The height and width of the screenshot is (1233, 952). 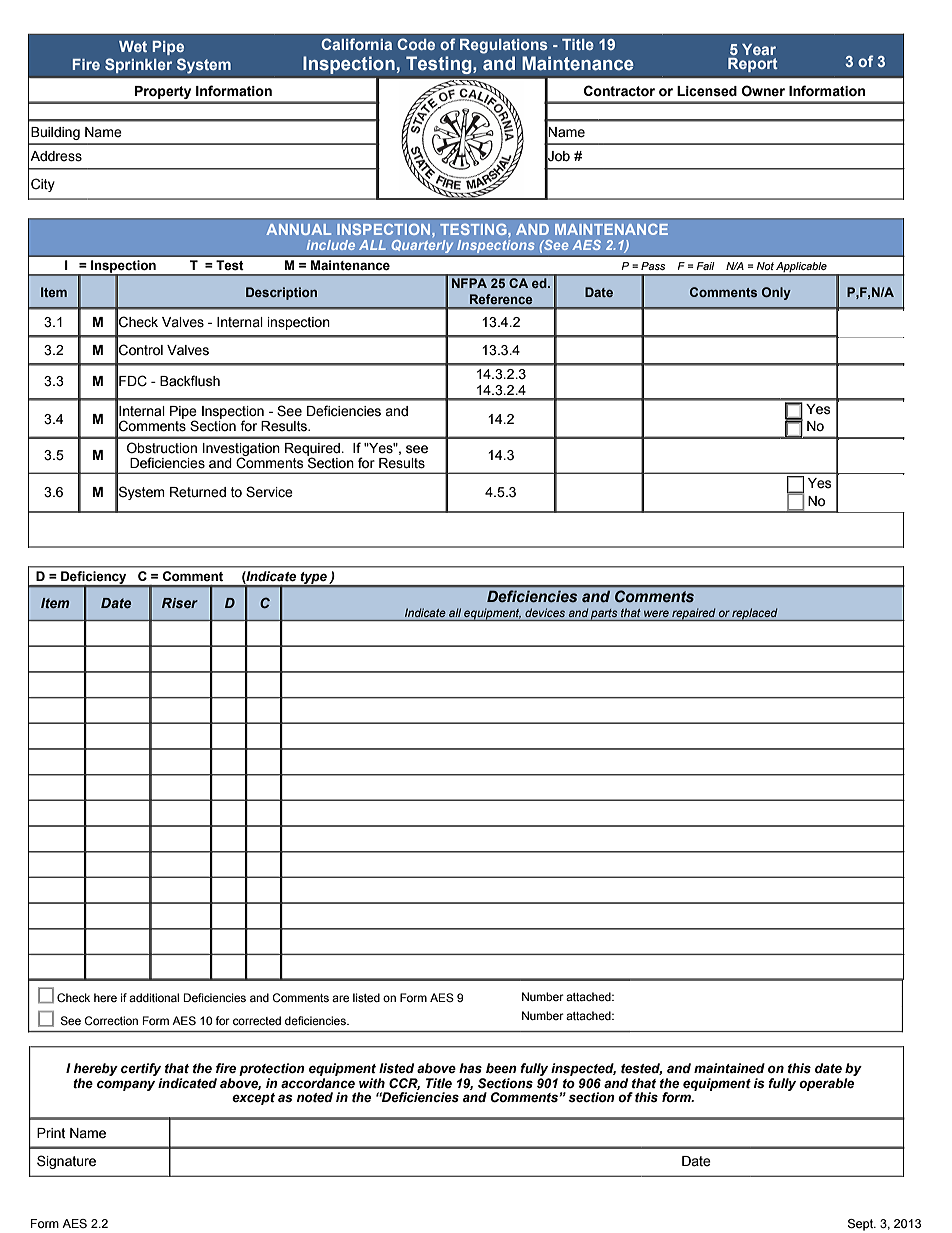 What do you see at coordinates (416, 44) in the screenshot?
I see `Code` at bounding box center [416, 44].
